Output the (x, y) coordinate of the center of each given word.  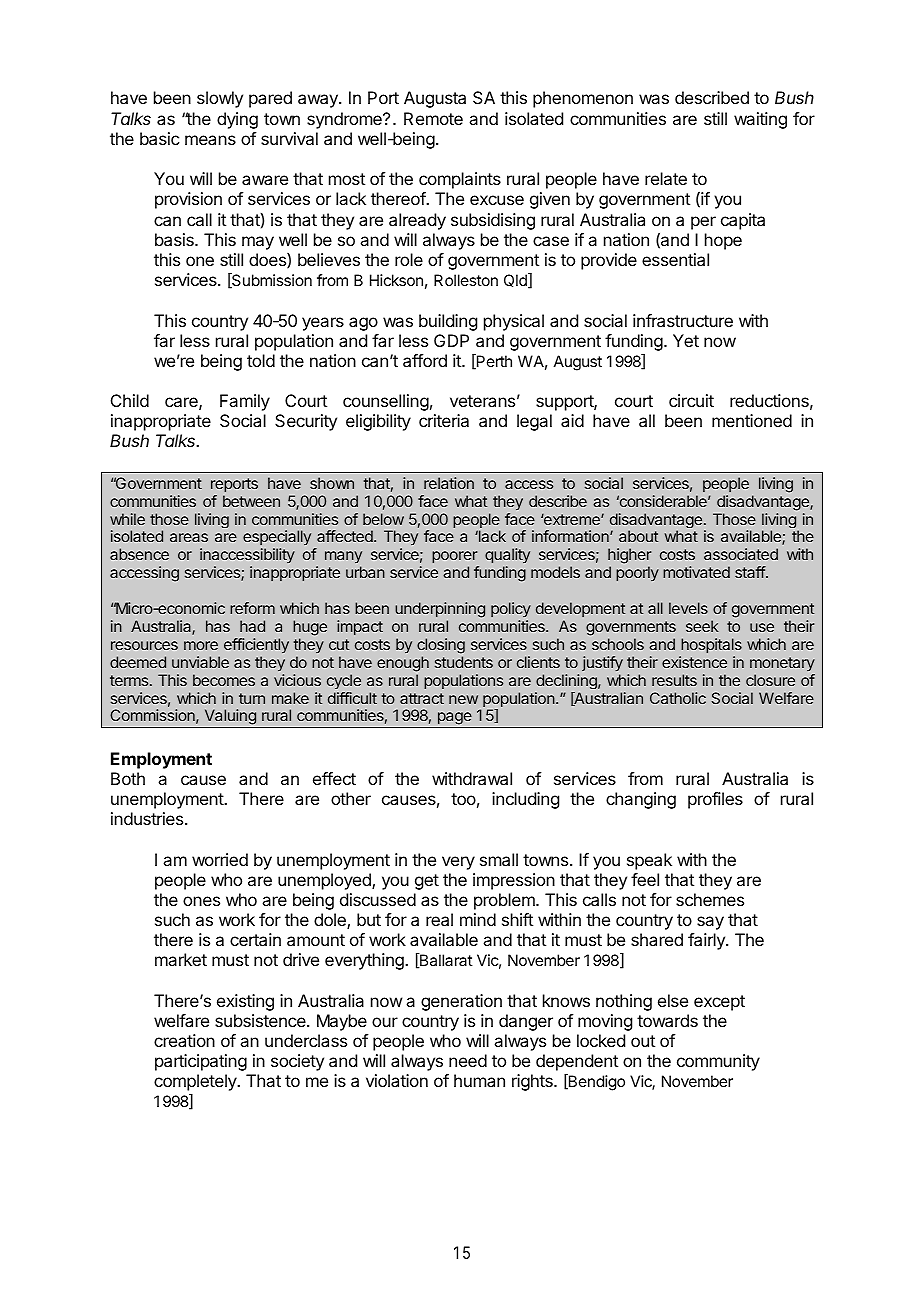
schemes (710, 899)
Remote (433, 118)
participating (201, 1062)
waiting (760, 120)
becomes (224, 680)
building (448, 322)
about (638, 536)
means (210, 140)
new (463, 699)
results (674, 680)
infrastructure (683, 320)
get (427, 882)
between (251, 501)
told (261, 360)
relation (449, 483)
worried (220, 859)
